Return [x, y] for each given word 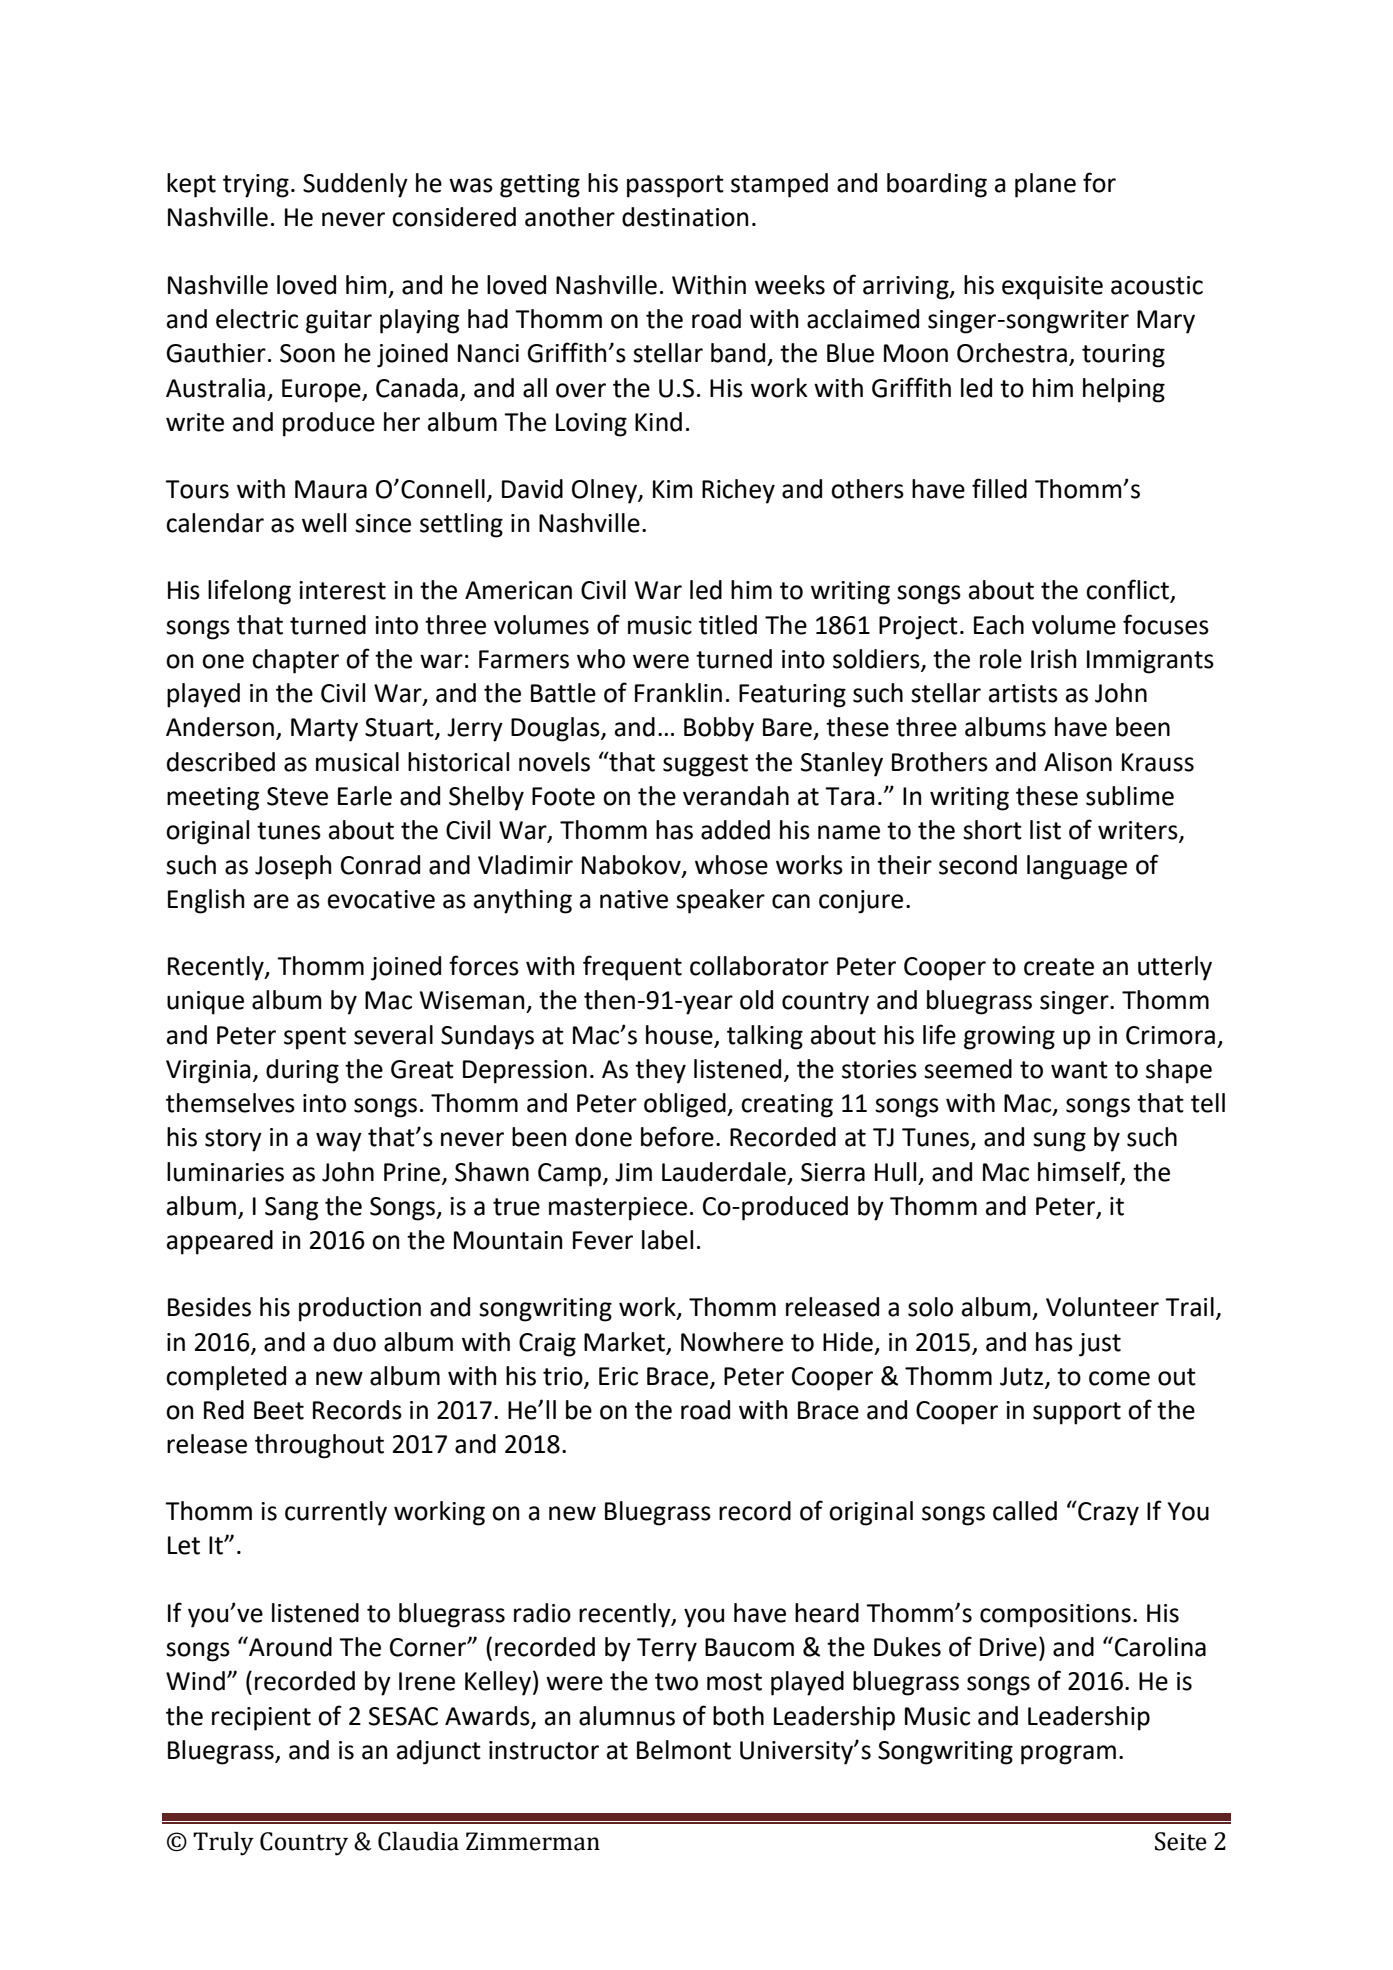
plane [1045, 185]
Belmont [684, 1750]
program [1068, 1755]
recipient [261, 1719]
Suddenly [355, 185]
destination [685, 217]
